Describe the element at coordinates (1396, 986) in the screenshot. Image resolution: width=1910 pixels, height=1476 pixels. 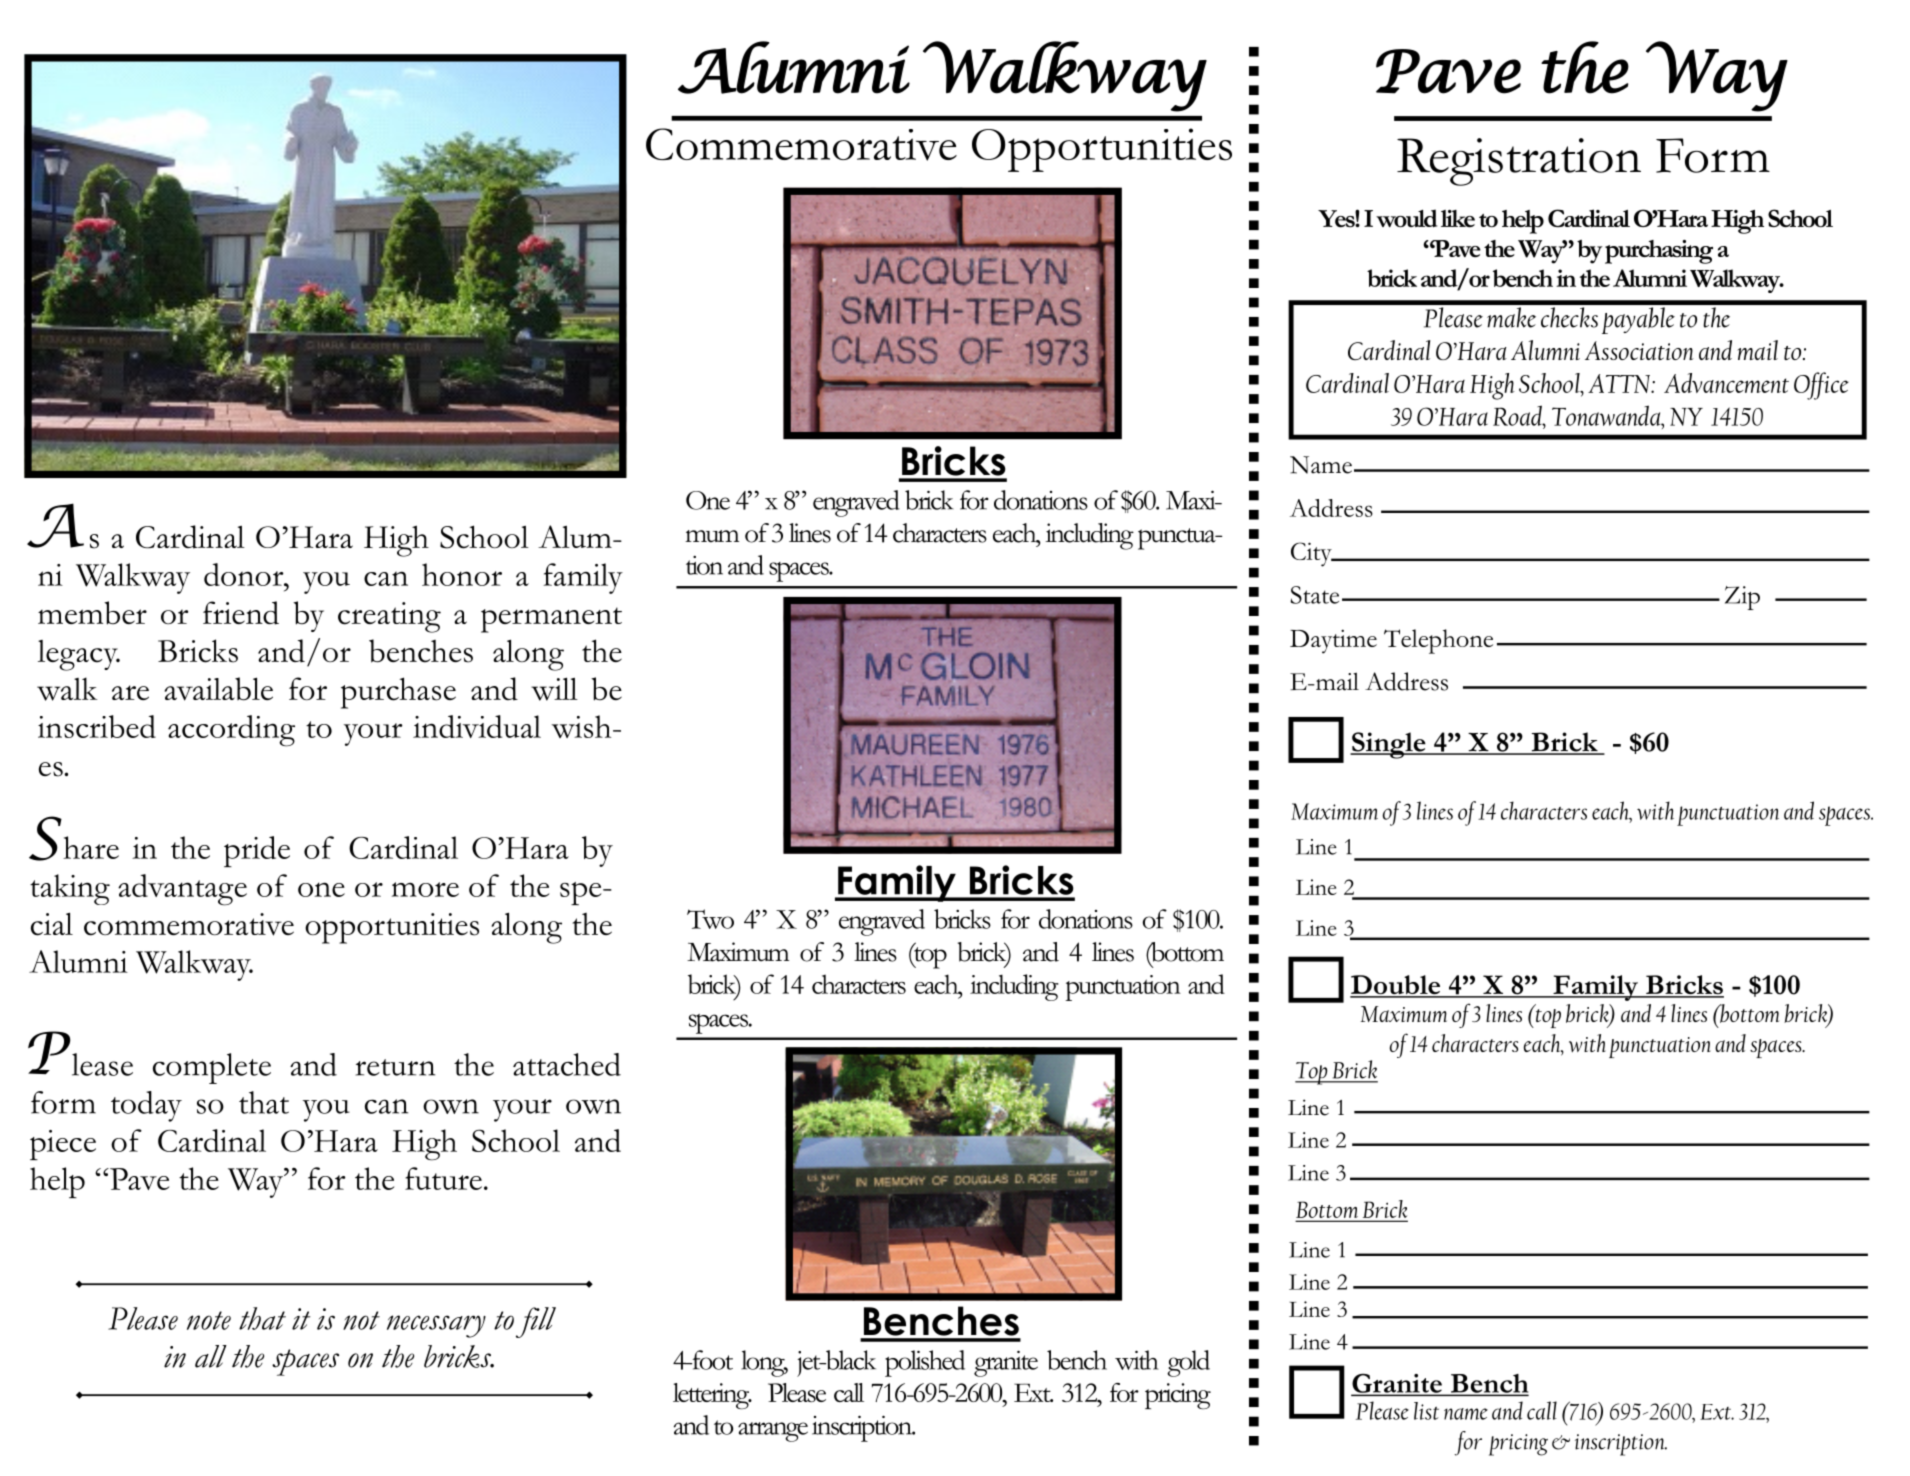
I see `Double` at that location.
